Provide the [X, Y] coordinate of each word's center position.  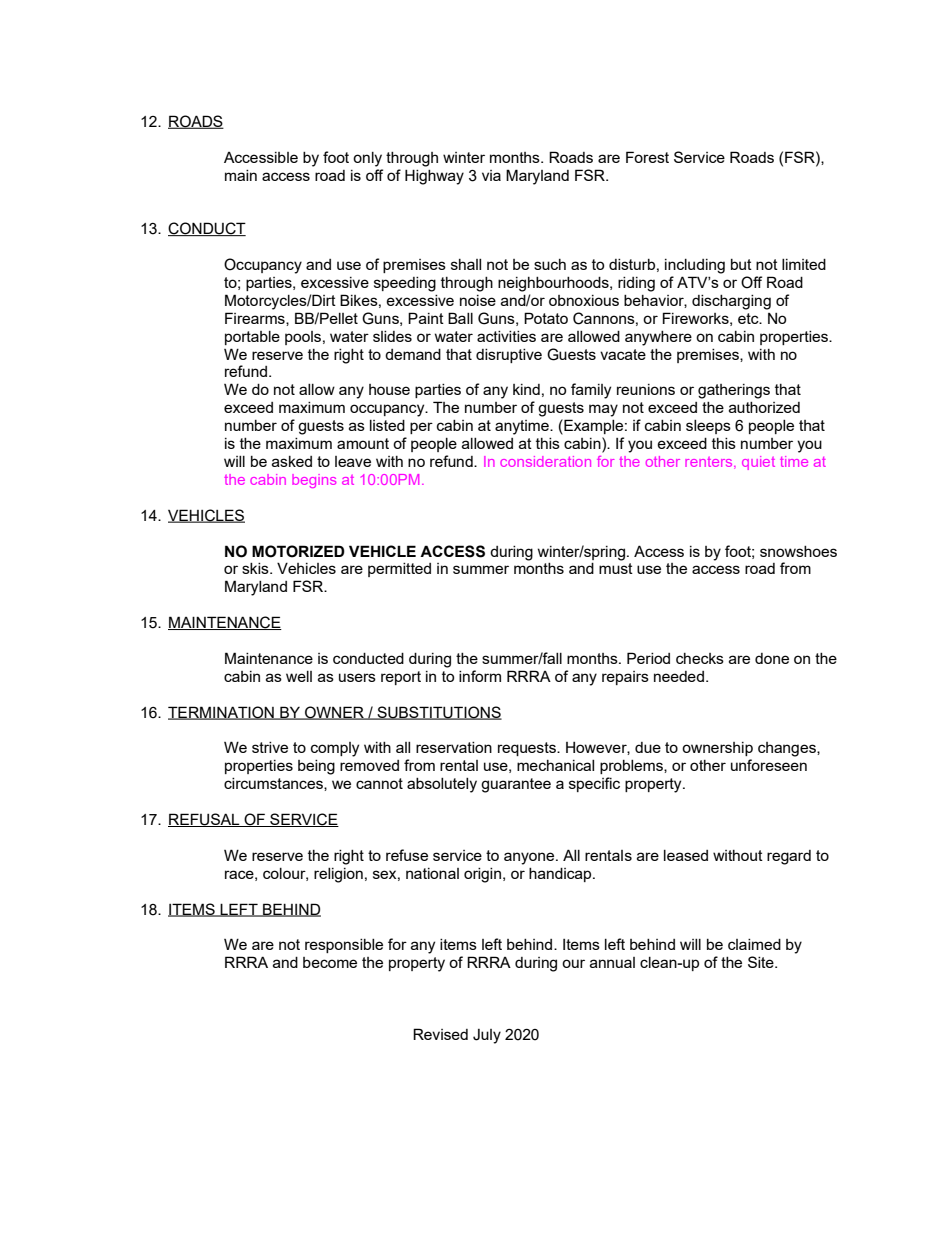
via [491, 175]
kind [526, 389]
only [367, 159]
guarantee [516, 785]
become [330, 962]
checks [700, 658]
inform [480, 676]
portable [252, 338]
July [487, 1036]
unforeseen [769, 765]
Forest [647, 157]
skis [256, 568]
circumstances [274, 784]
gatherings [734, 391]
